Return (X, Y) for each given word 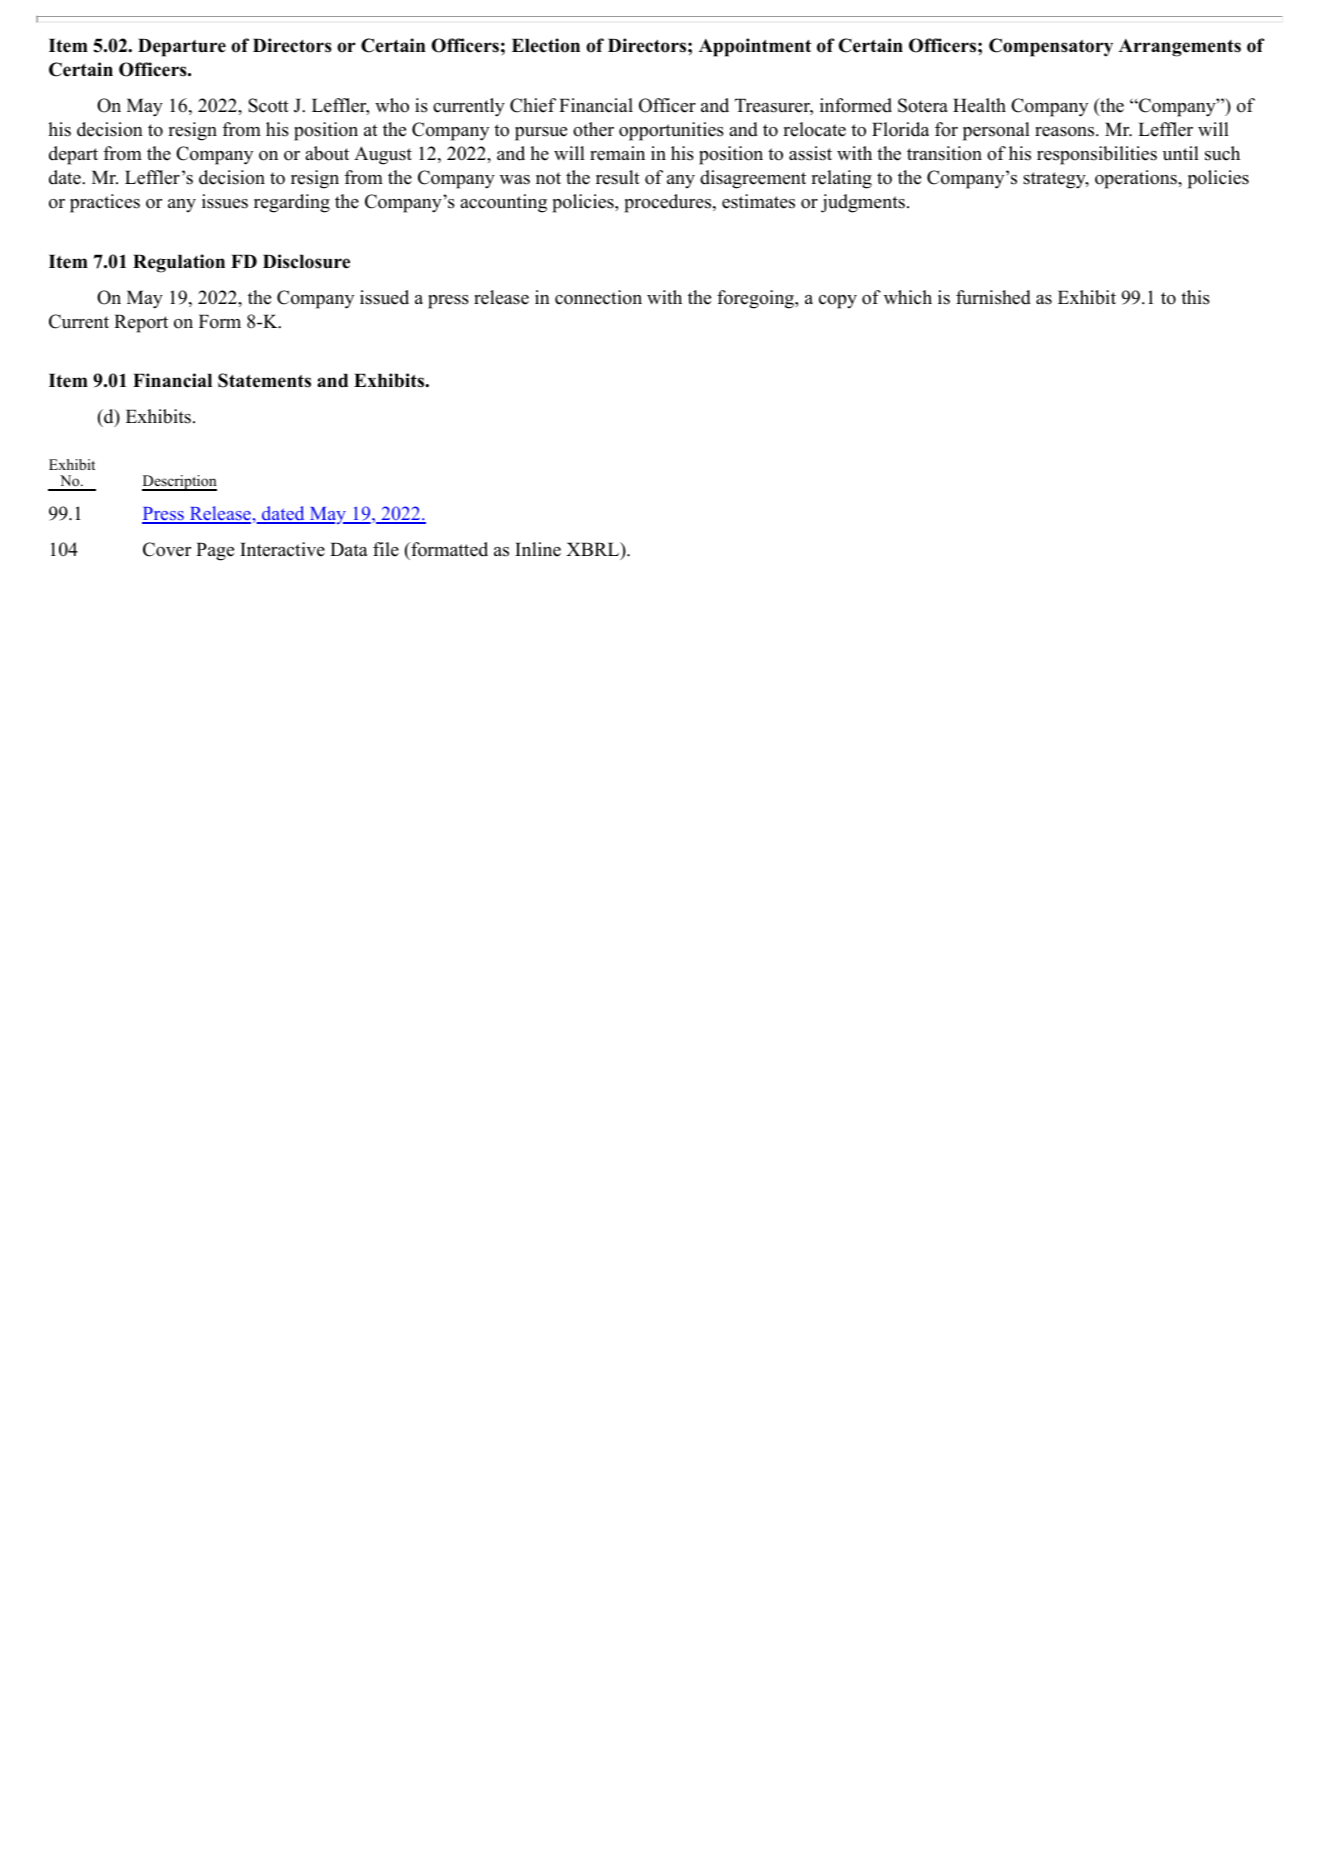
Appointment (755, 47)
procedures (669, 203)
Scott (268, 105)
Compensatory (1051, 47)
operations (1137, 179)
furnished (993, 297)
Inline (538, 549)
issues (225, 201)
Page (215, 551)
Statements (264, 380)
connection (598, 297)
